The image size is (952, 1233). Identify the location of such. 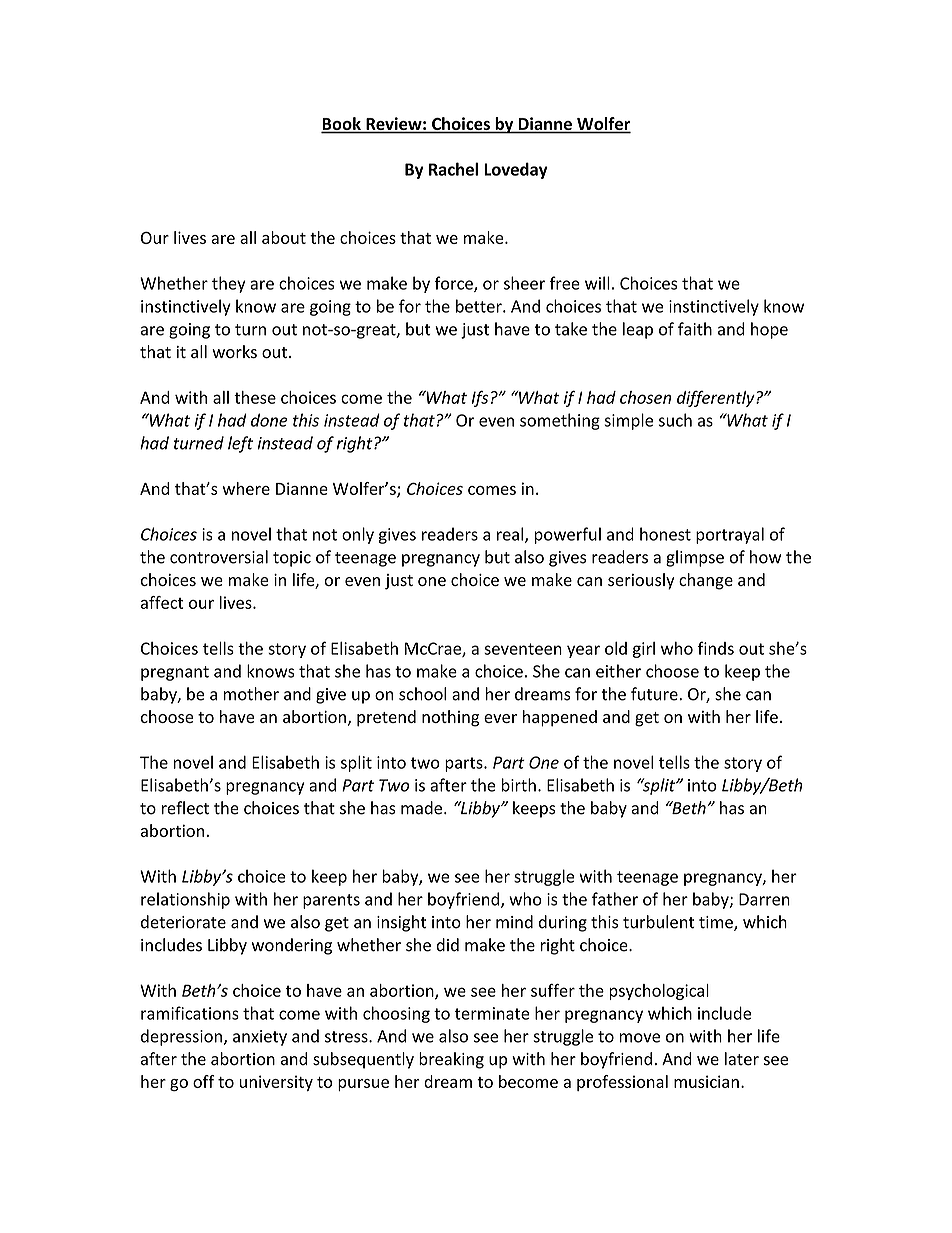
(675, 420).
